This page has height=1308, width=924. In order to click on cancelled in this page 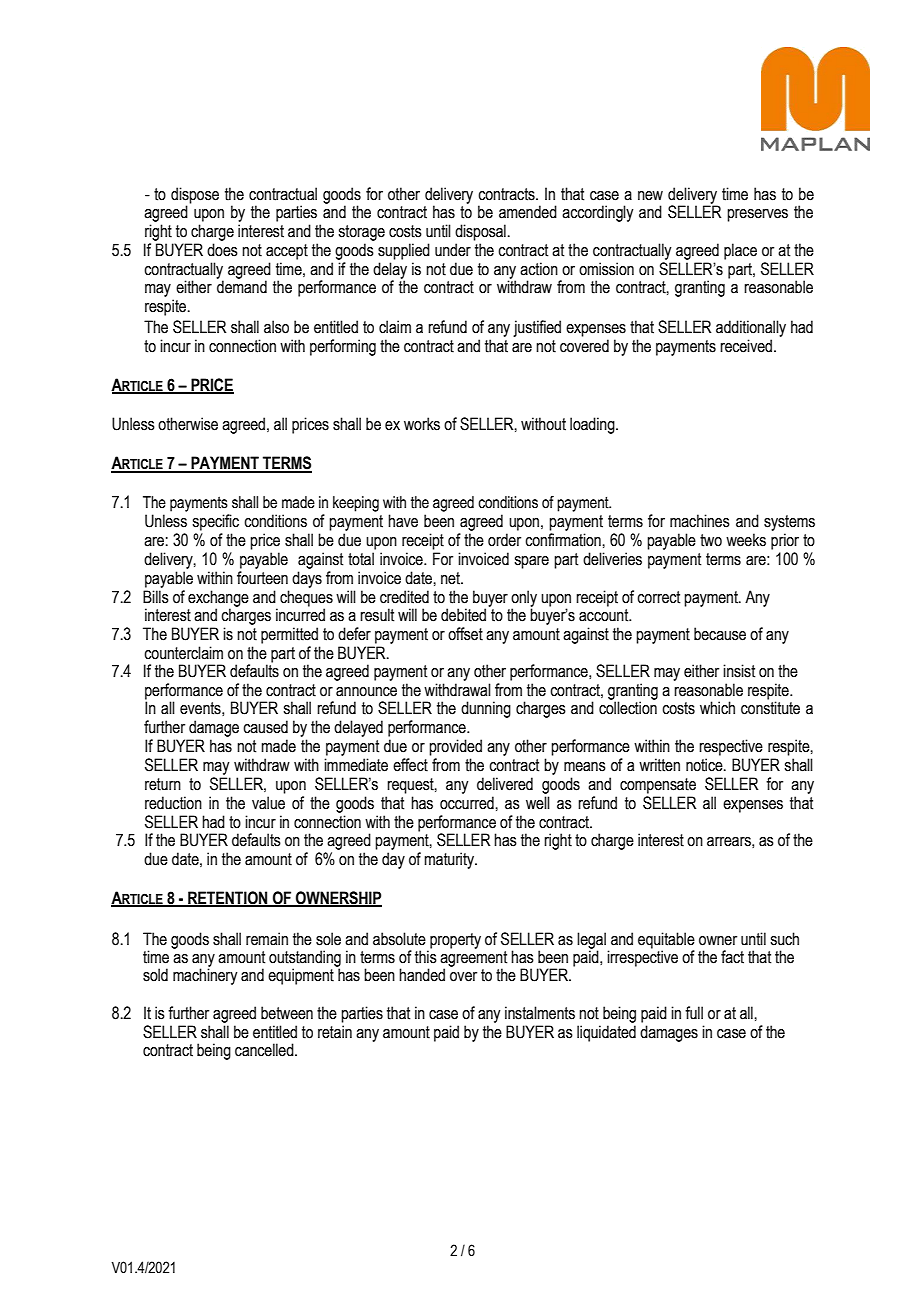, I will do `click(265, 1050)`.
